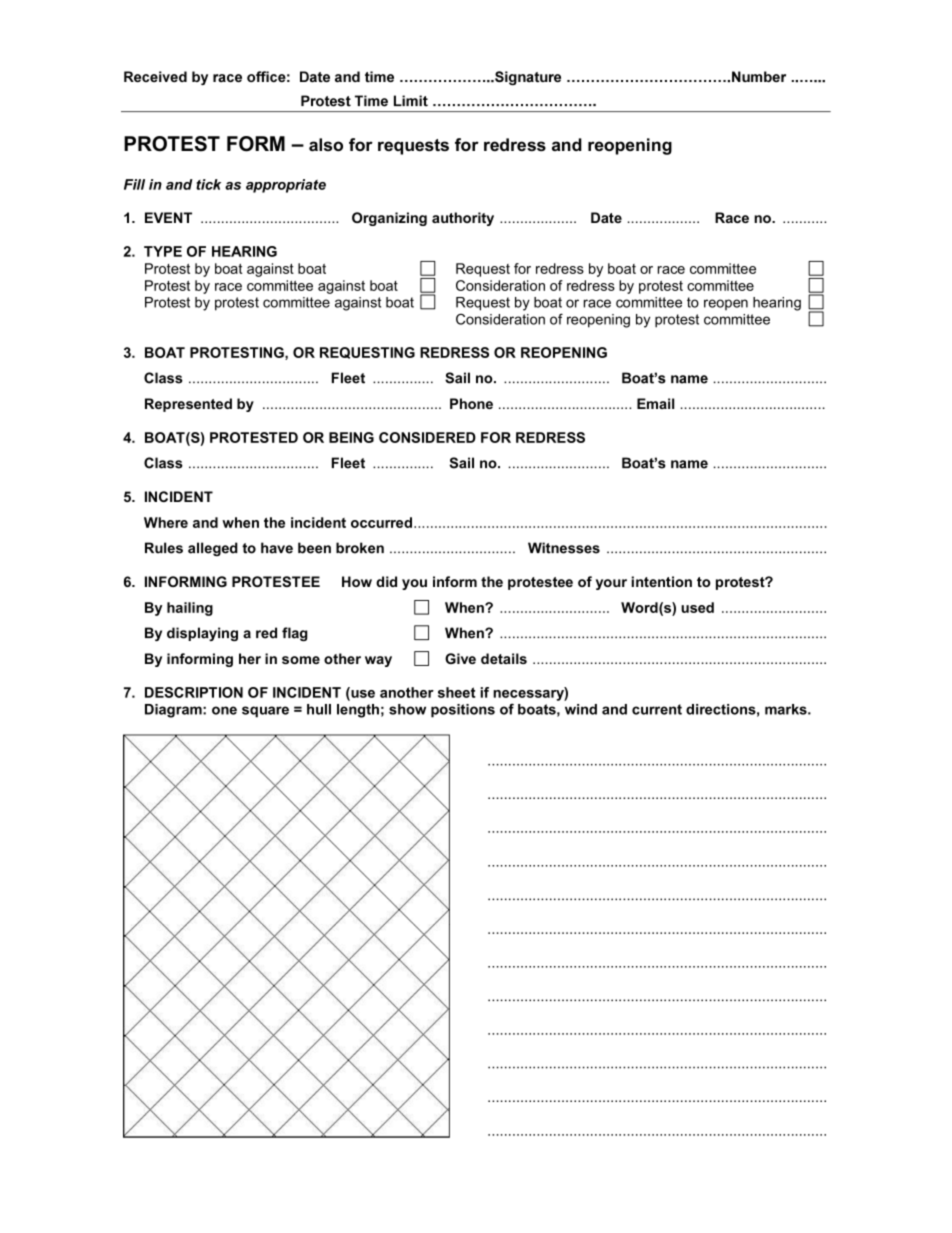 The width and height of the screenshot is (952, 1233). Describe the element at coordinates (194, 692) in the screenshot. I see `DESCRIPTION` at that location.
